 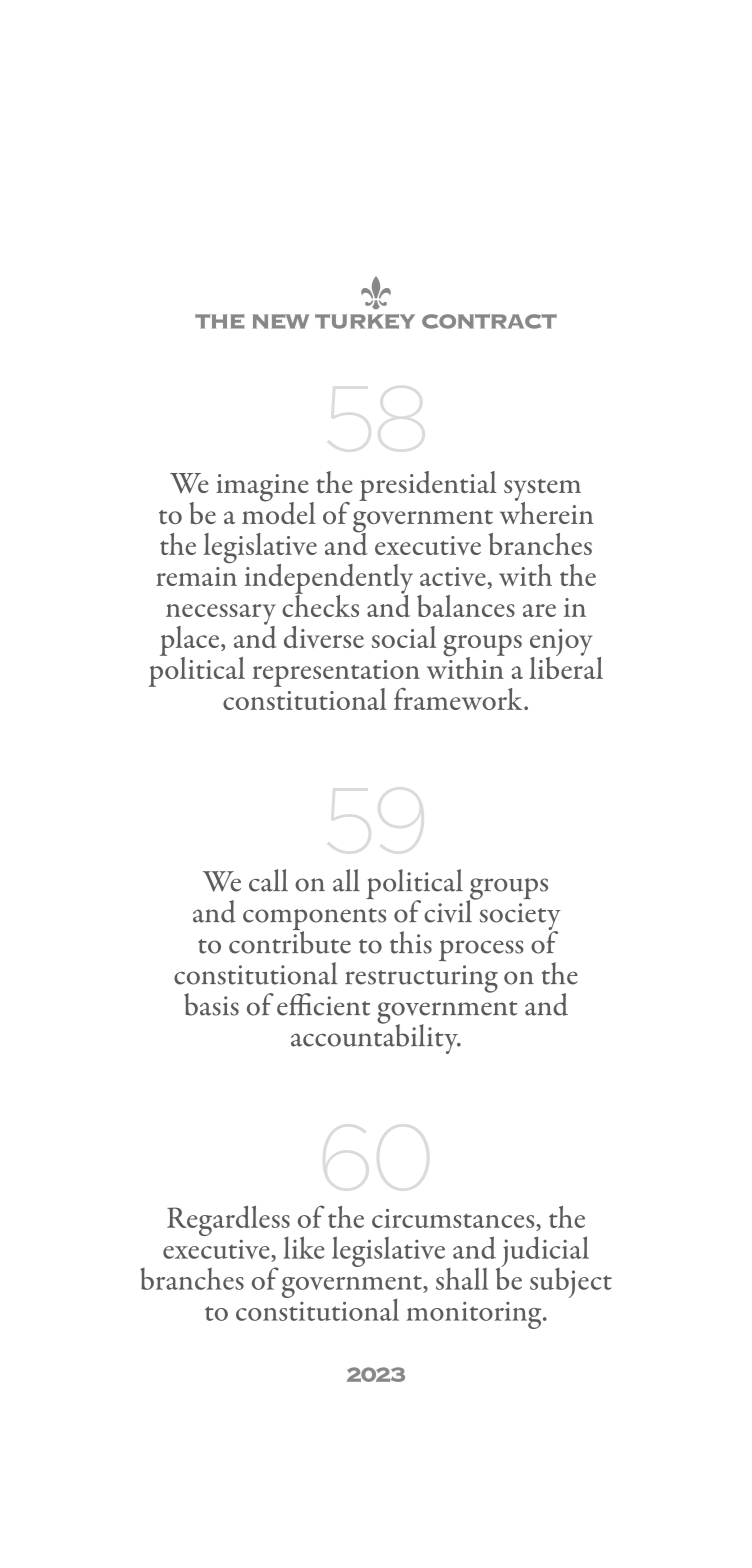 I want to click on accountability, so click(x=375, y=1037).
